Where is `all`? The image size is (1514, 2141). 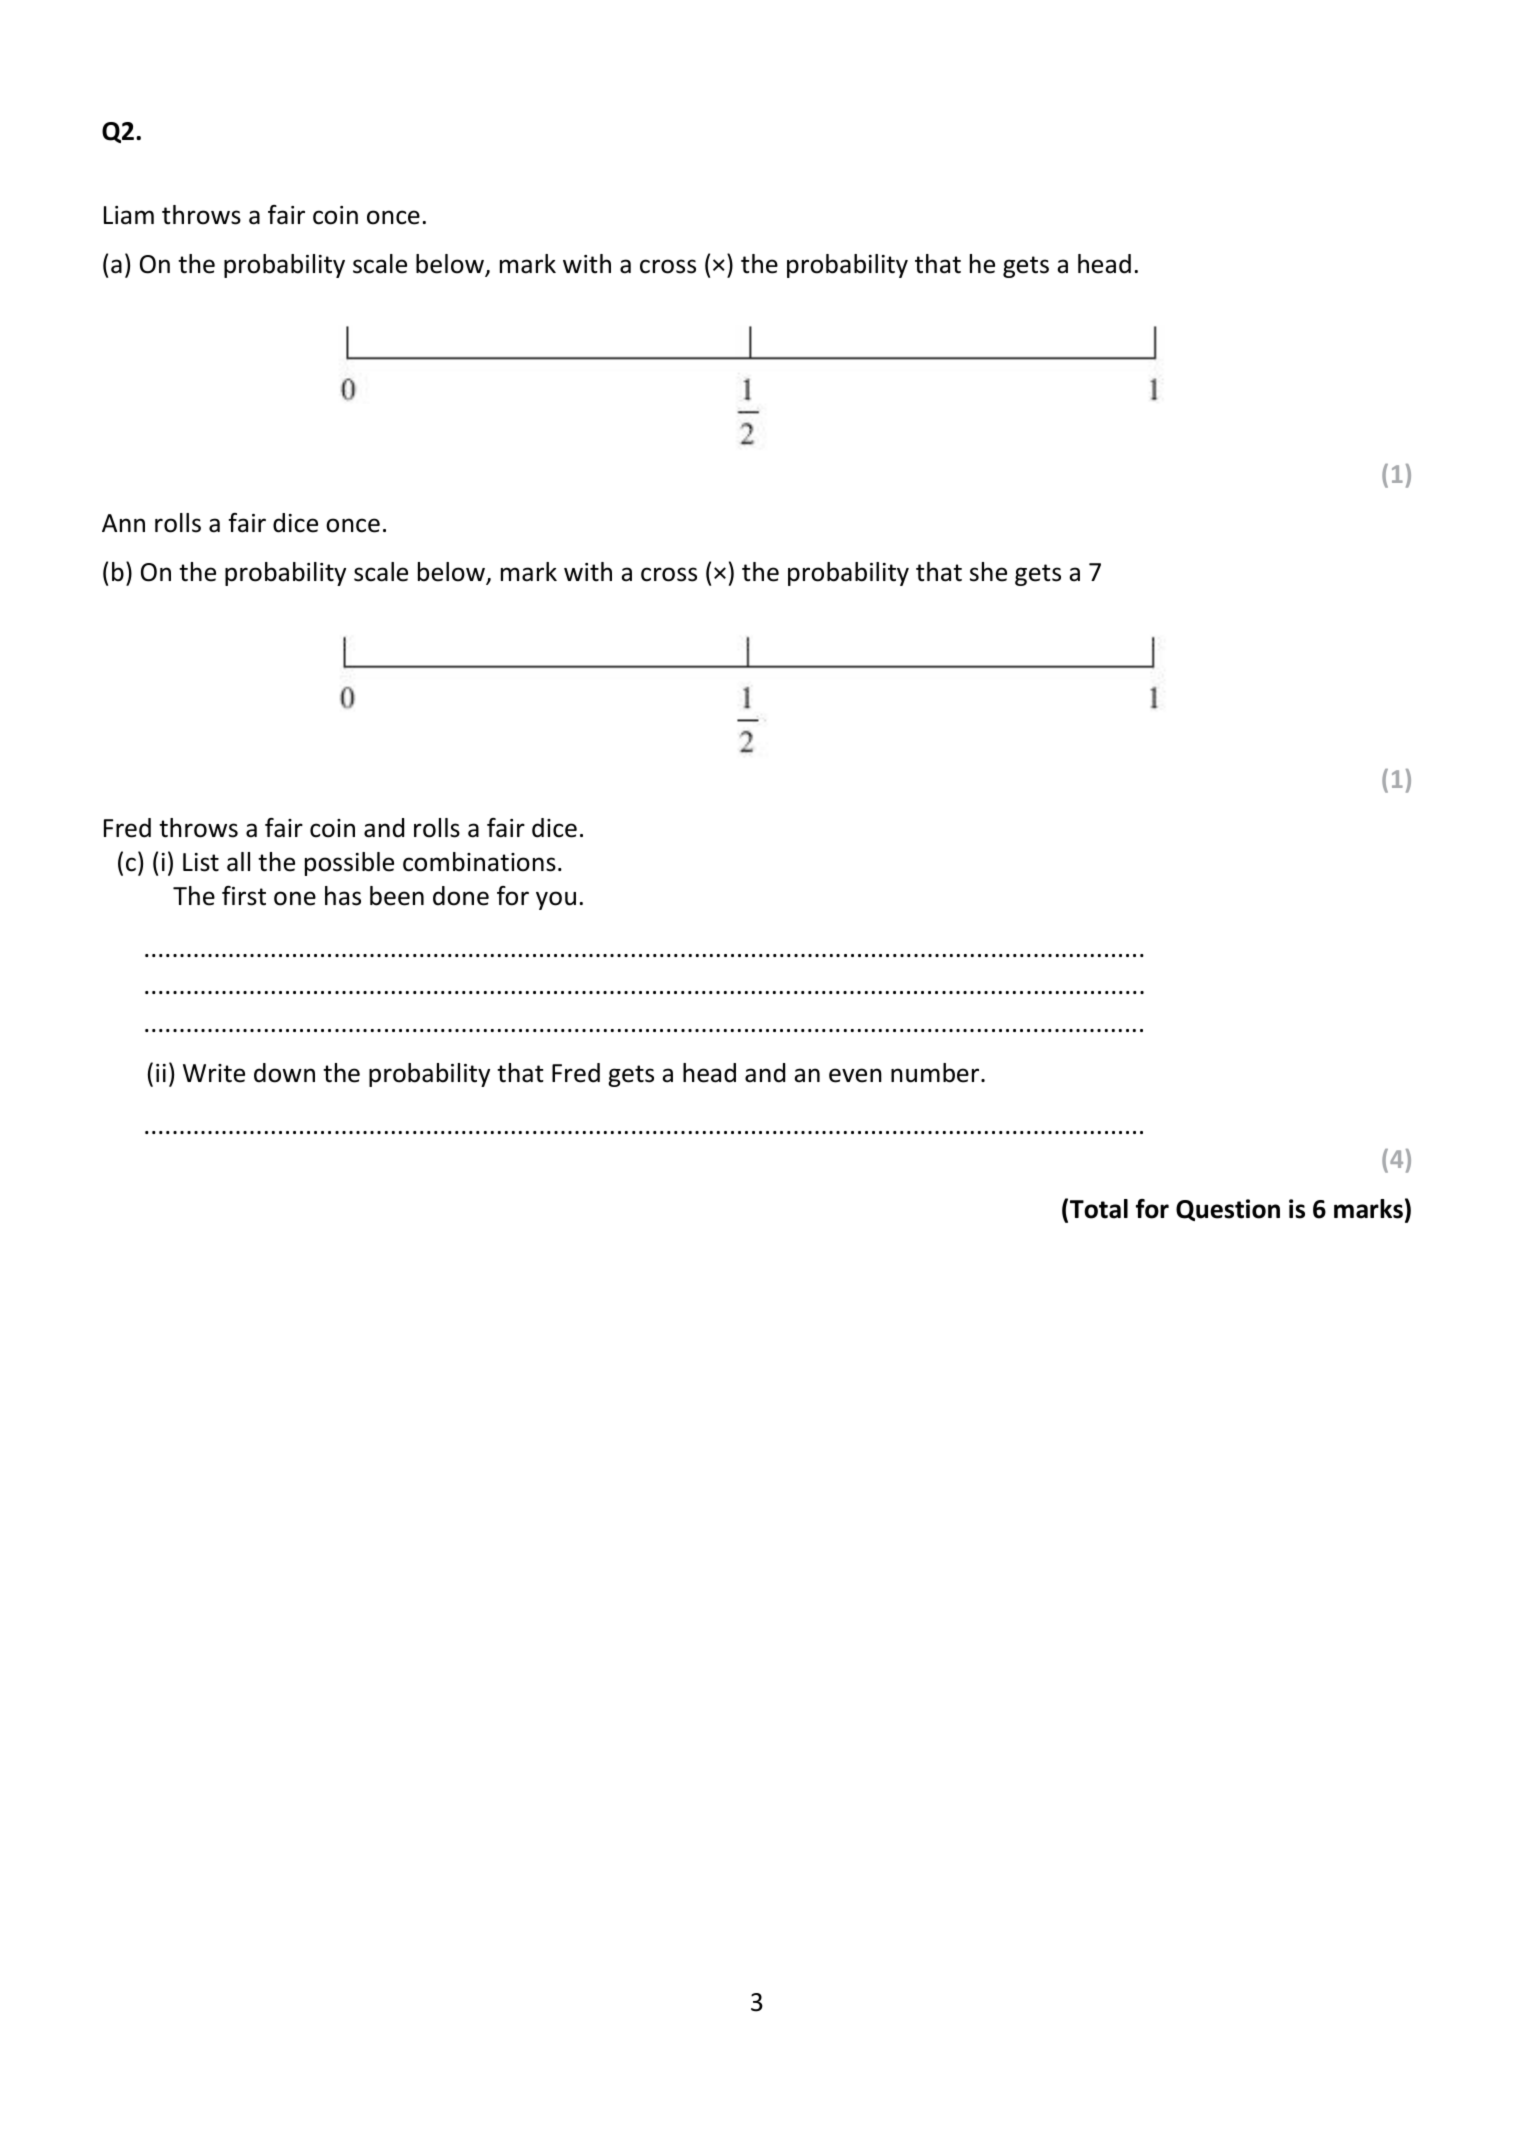 all is located at coordinates (238, 862).
